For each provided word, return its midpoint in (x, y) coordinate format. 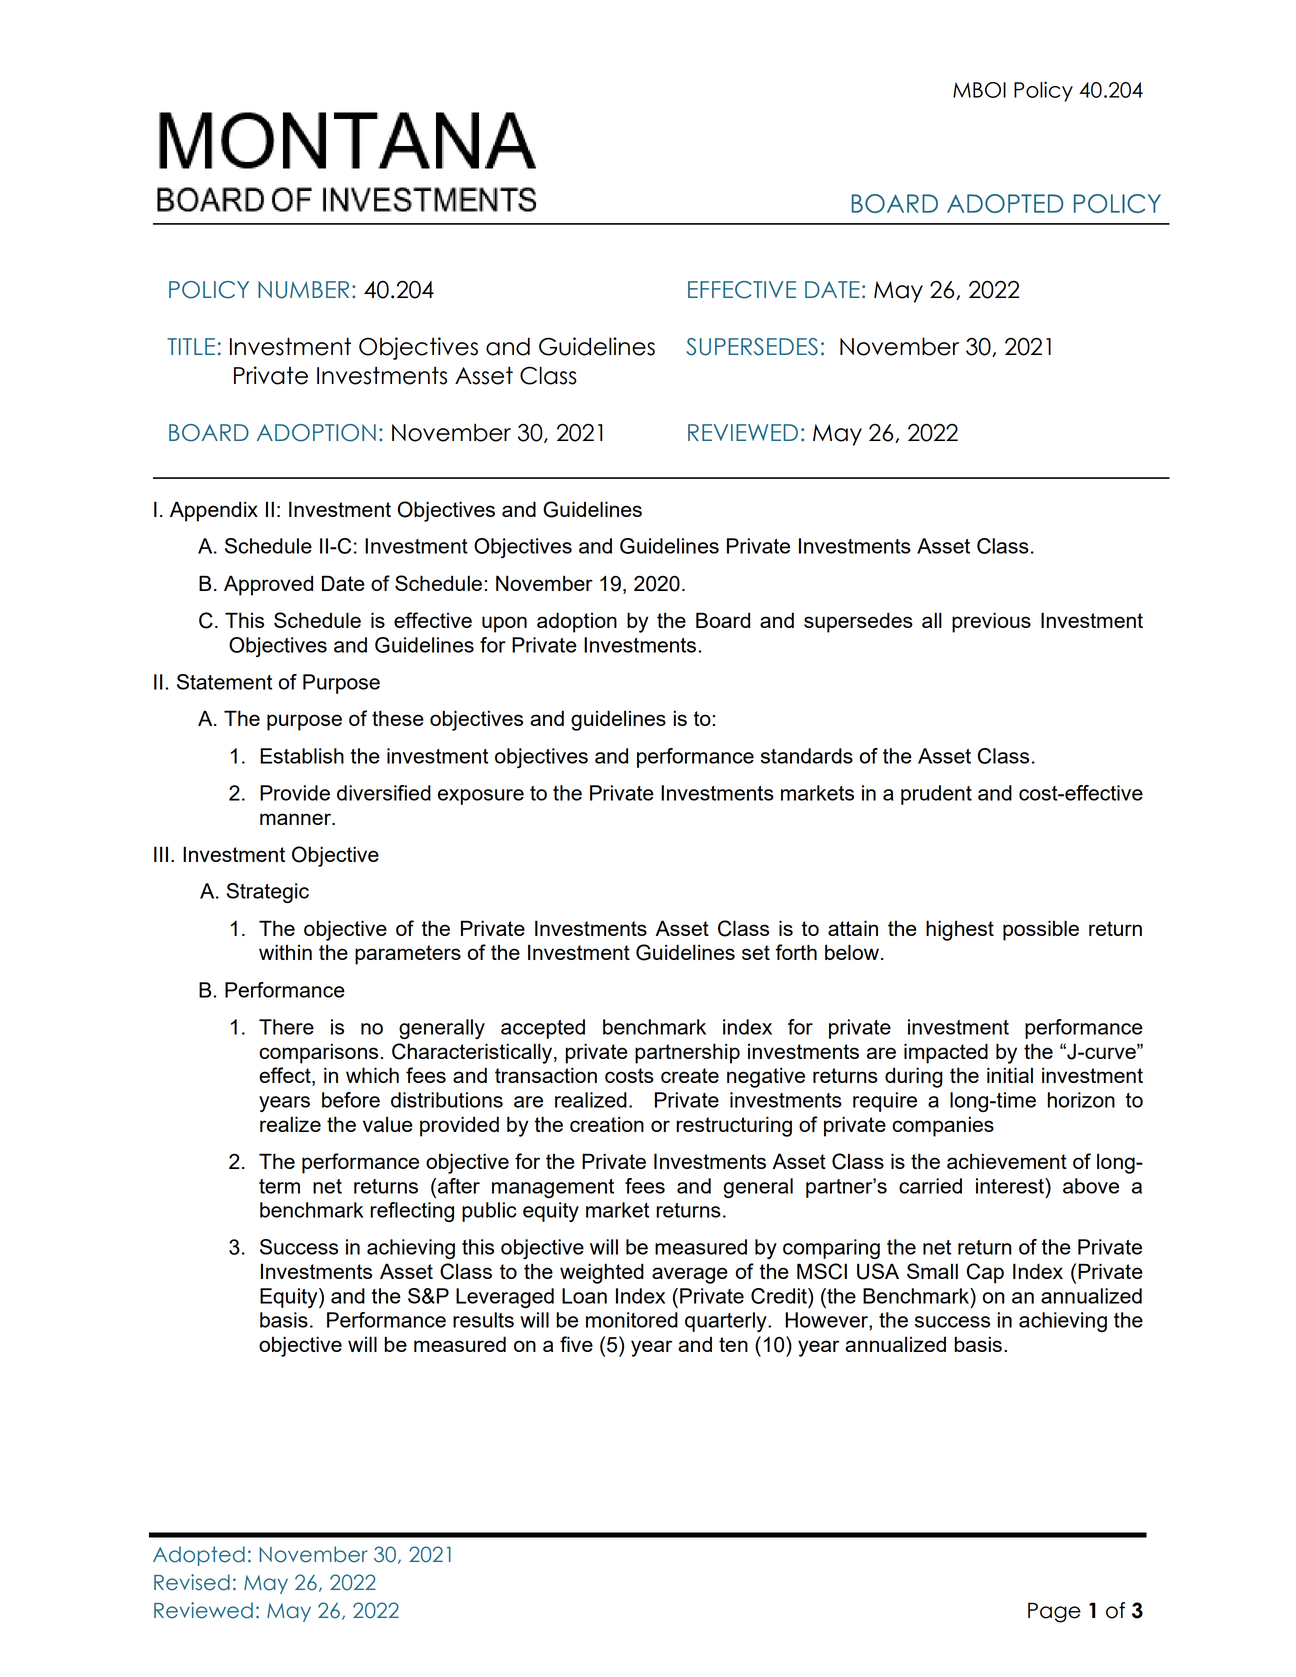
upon (504, 624)
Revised (192, 1582)
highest (960, 930)
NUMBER (303, 290)
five (576, 1344)
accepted (543, 1029)
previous (991, 622)
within (285, 952)
